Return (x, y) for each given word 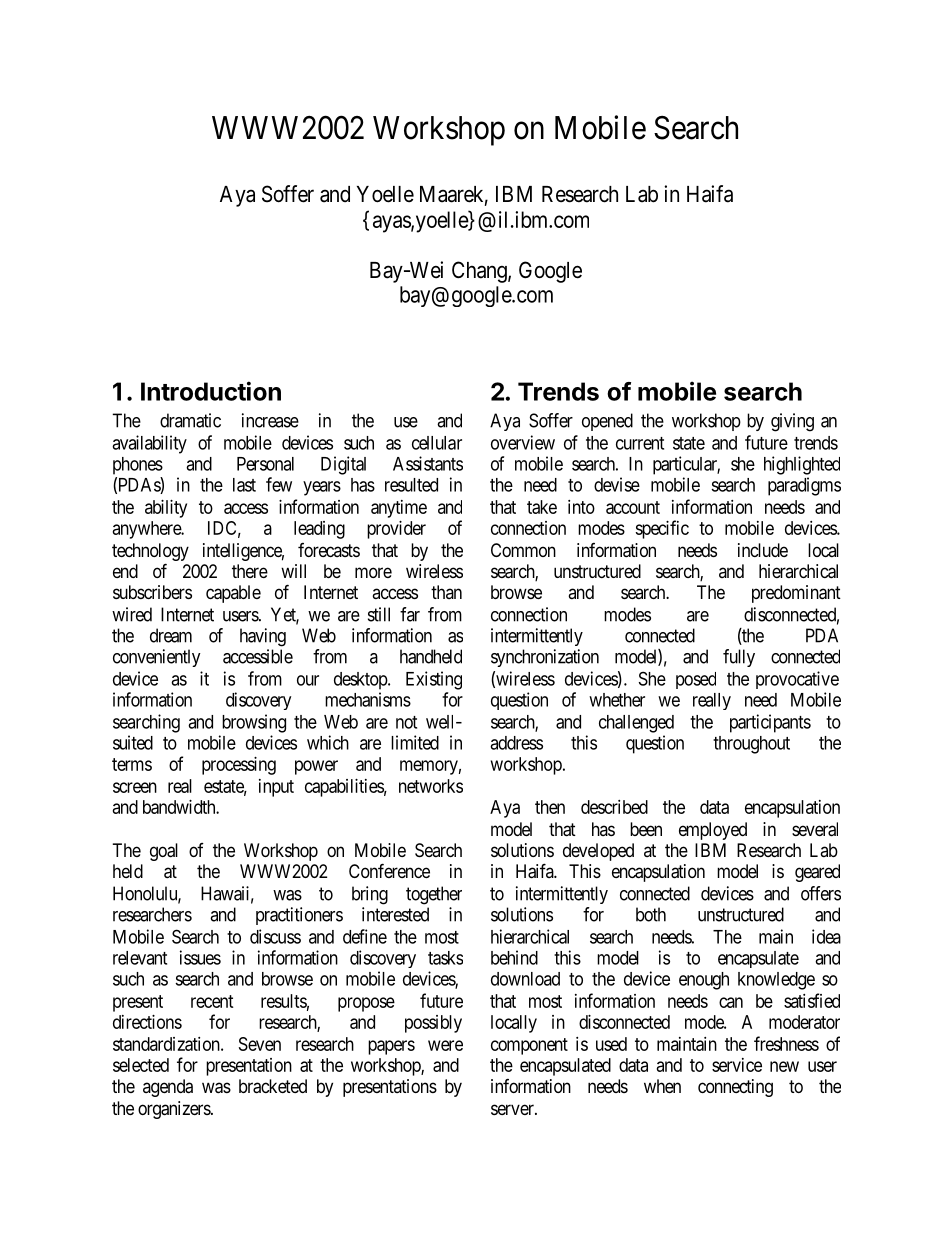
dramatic (190, 420)
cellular (437, 443)
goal (164, 852)
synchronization (545, 658)
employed (713, 831)
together (434, 895)
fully (739, 658)
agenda (168, 1088)
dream (171, 635)
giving (792, 422)
